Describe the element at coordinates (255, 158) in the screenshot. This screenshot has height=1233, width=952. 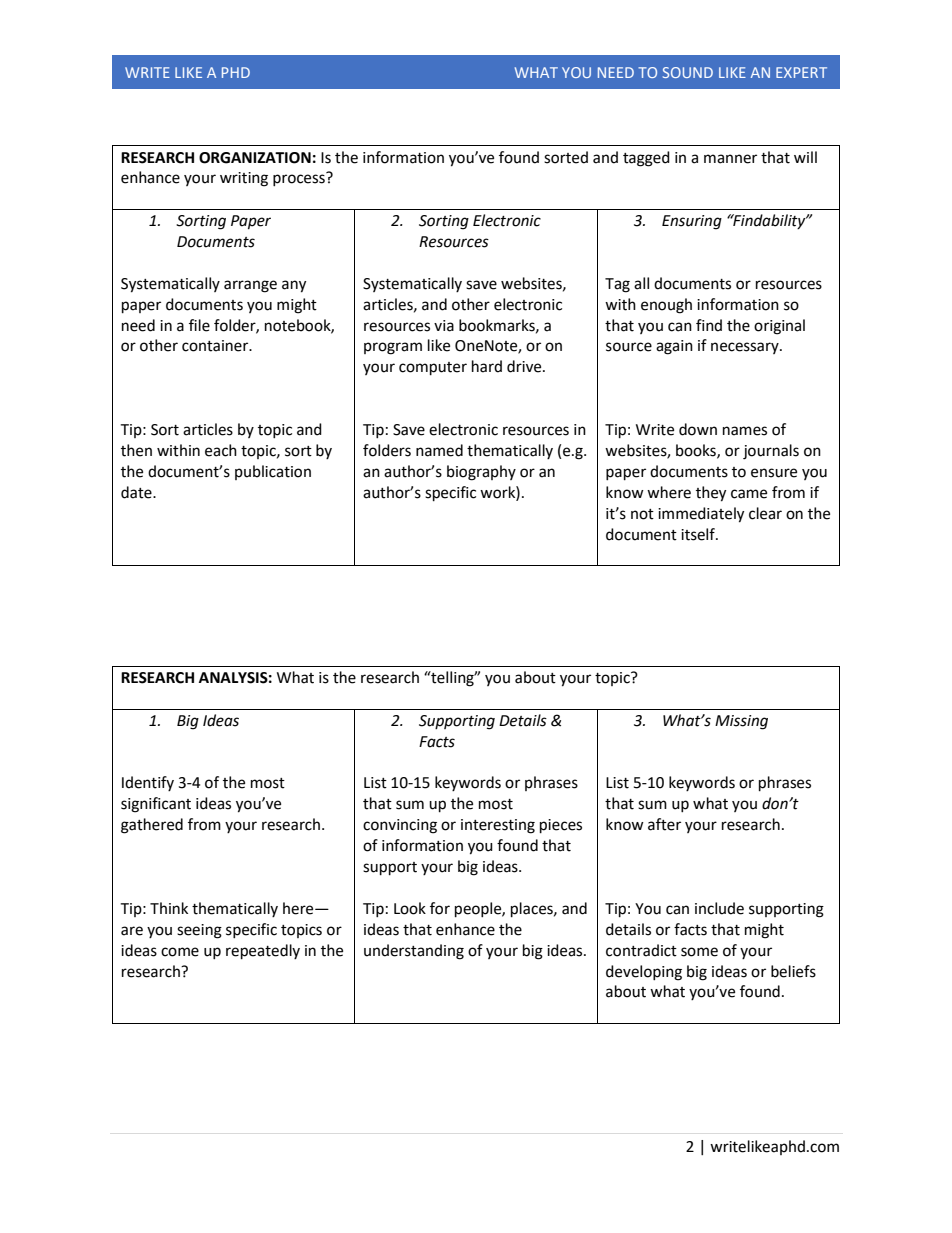
I see `ORGANIZATION` at that location.
